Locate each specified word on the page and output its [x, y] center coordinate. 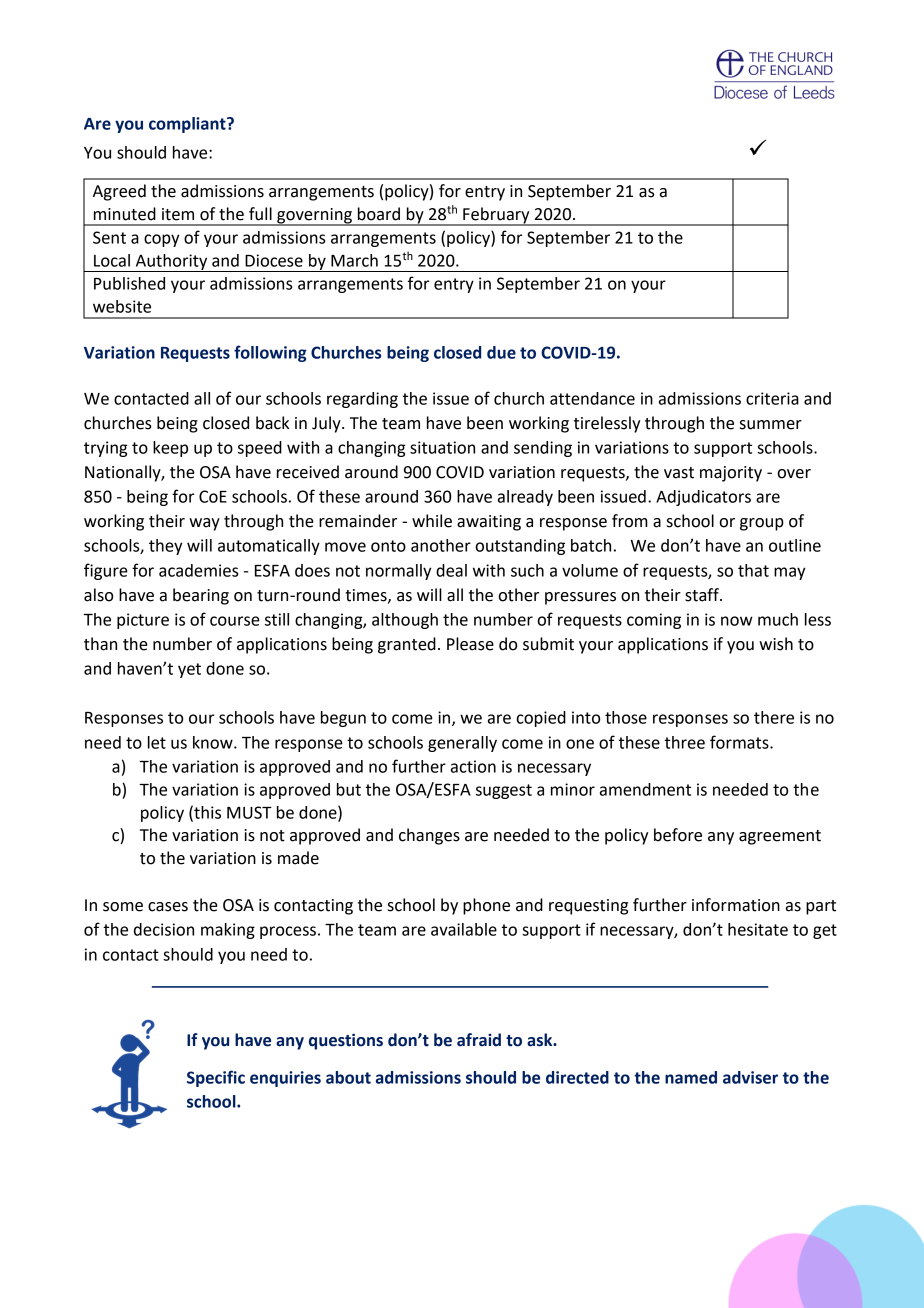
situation [442, 447]
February [496, 216]
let [157, 742]
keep [170, 449]
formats [740, 742]
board [379, 214]
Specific [216, 1078]
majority [731, 474]
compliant [188, 125]
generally [462, 744]
